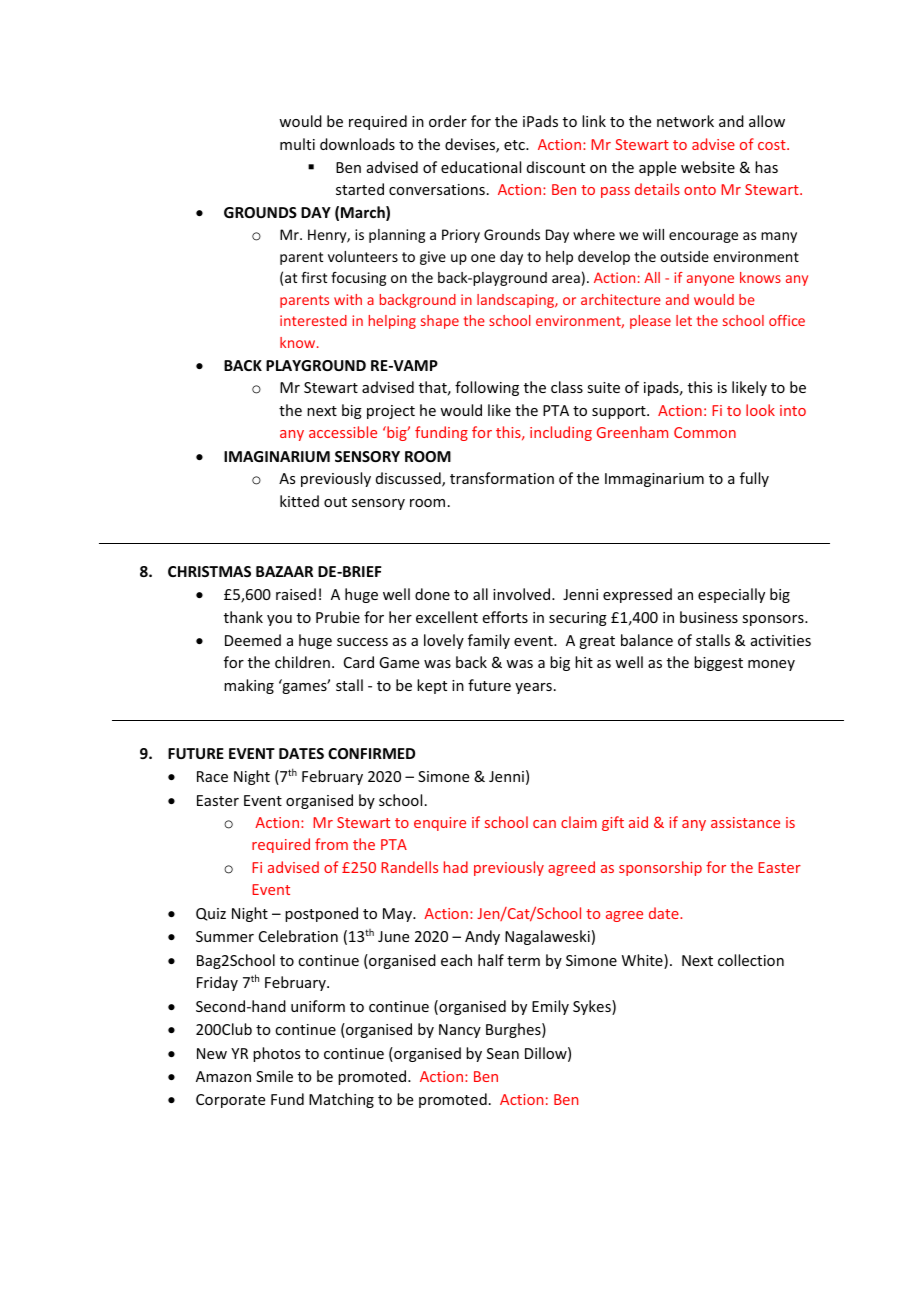 Image resolution: width=924 pixels, height=1308 pixels. Describe the element at coordinates (684, 320) in the image. I see `let` at that location.
